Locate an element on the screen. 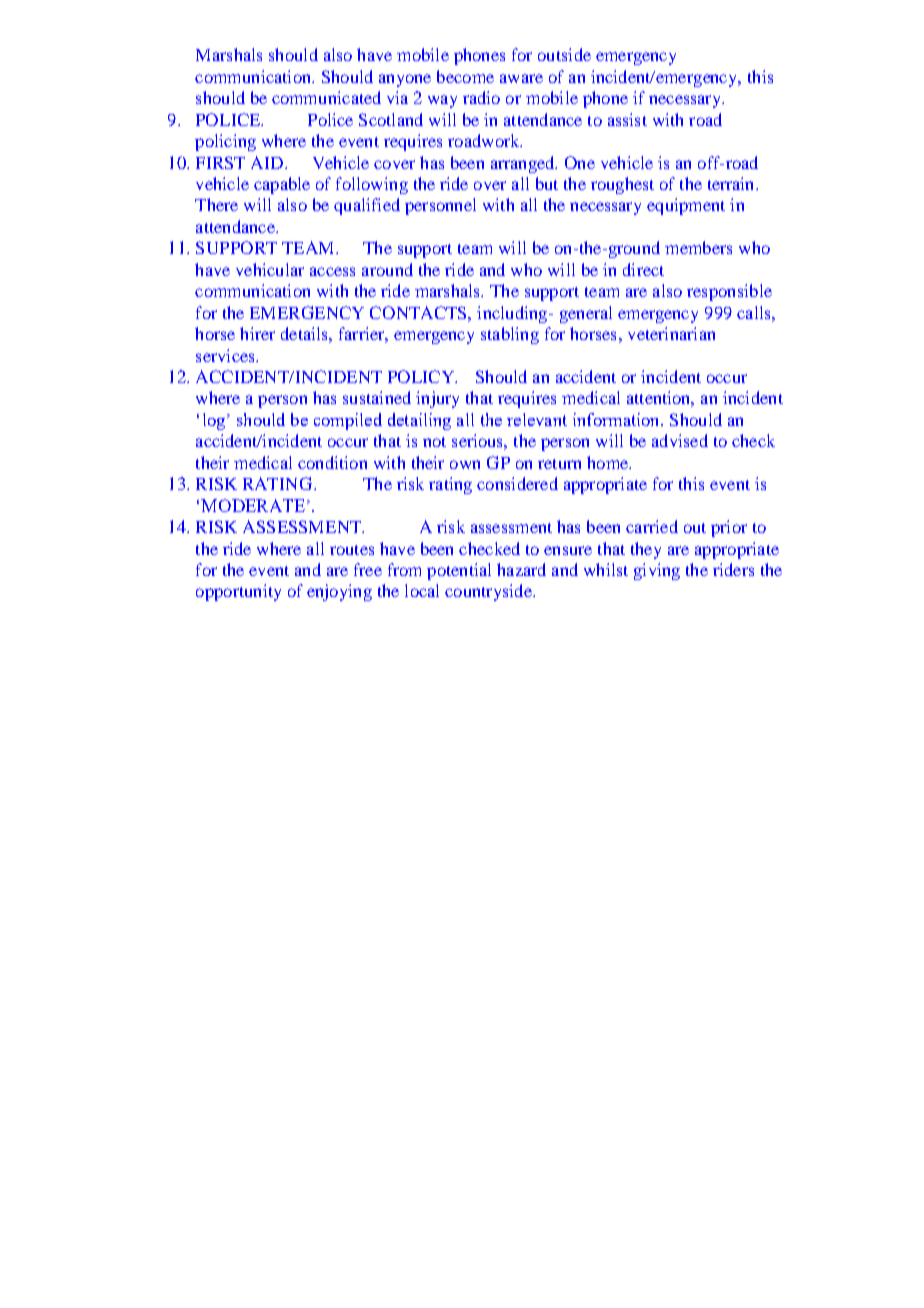 The height and width of the screenshot is (1308, 924). assist is located at coordinates (627, 119).
